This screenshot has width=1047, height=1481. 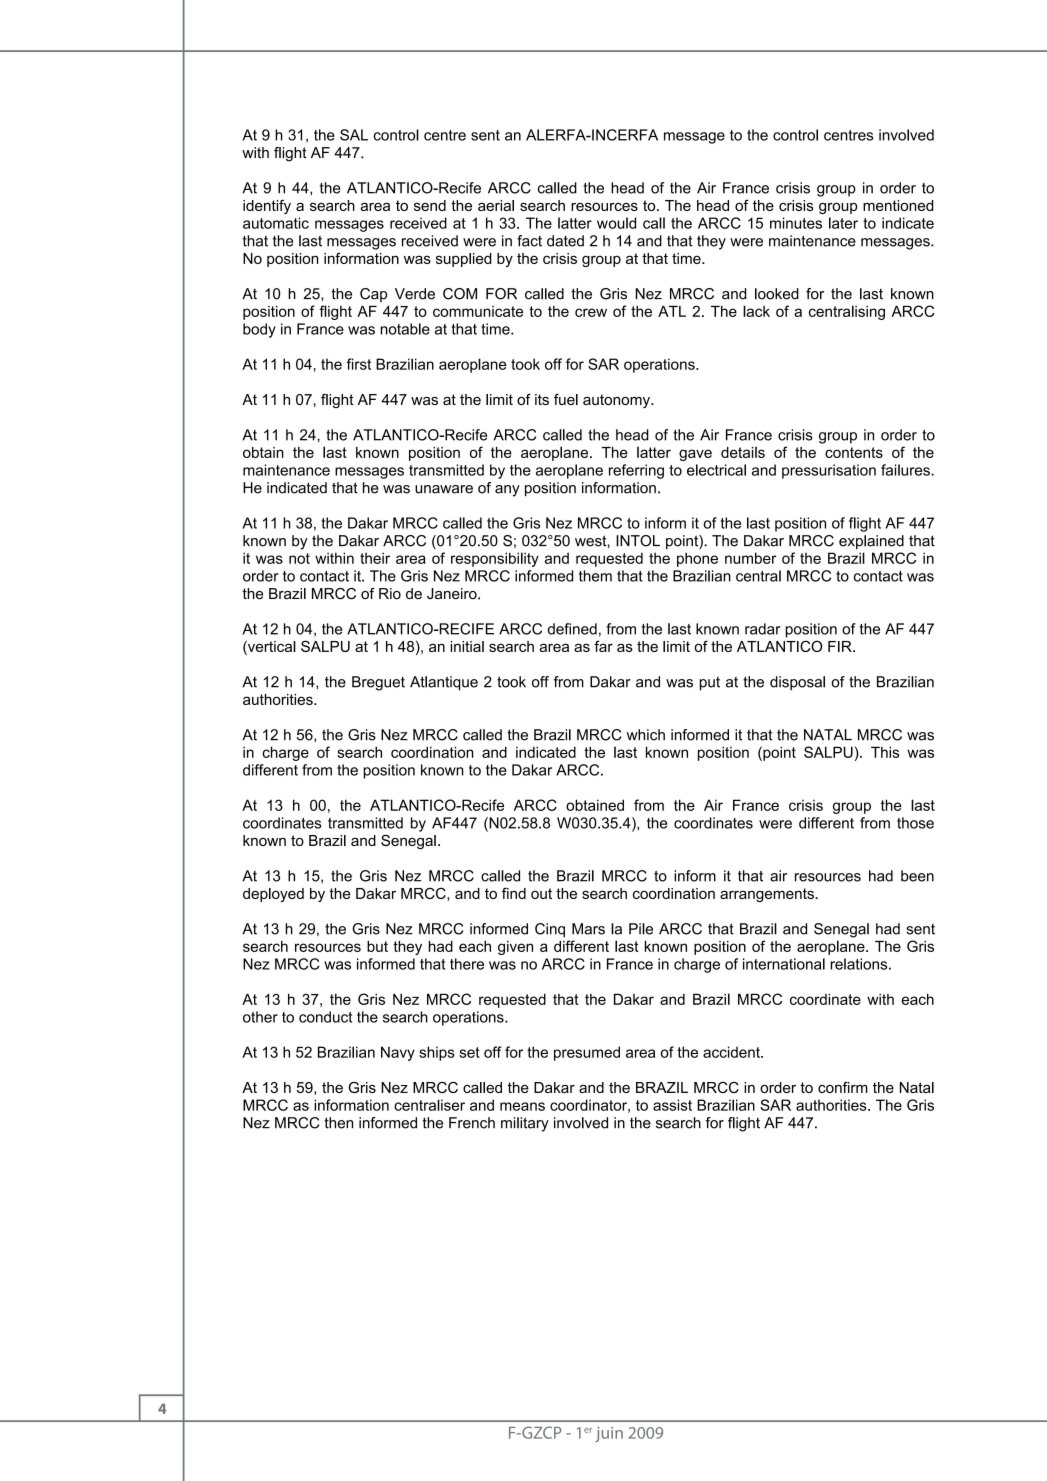 I want to click on their, so click(x=375, y=558).
